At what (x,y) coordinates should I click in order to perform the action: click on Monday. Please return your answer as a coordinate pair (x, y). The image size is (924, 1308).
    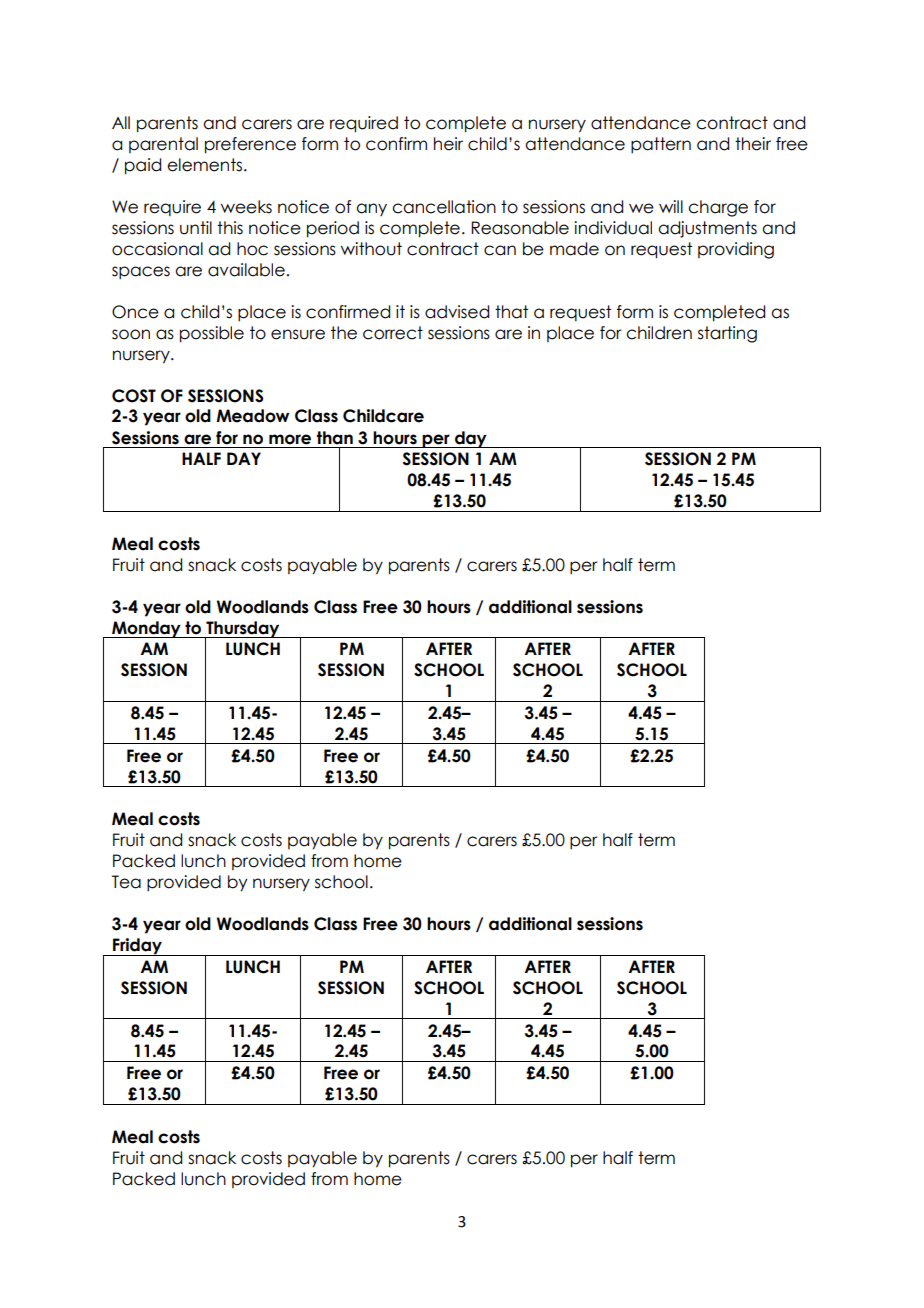
    Looking at the image, I should click on (146, 629).
